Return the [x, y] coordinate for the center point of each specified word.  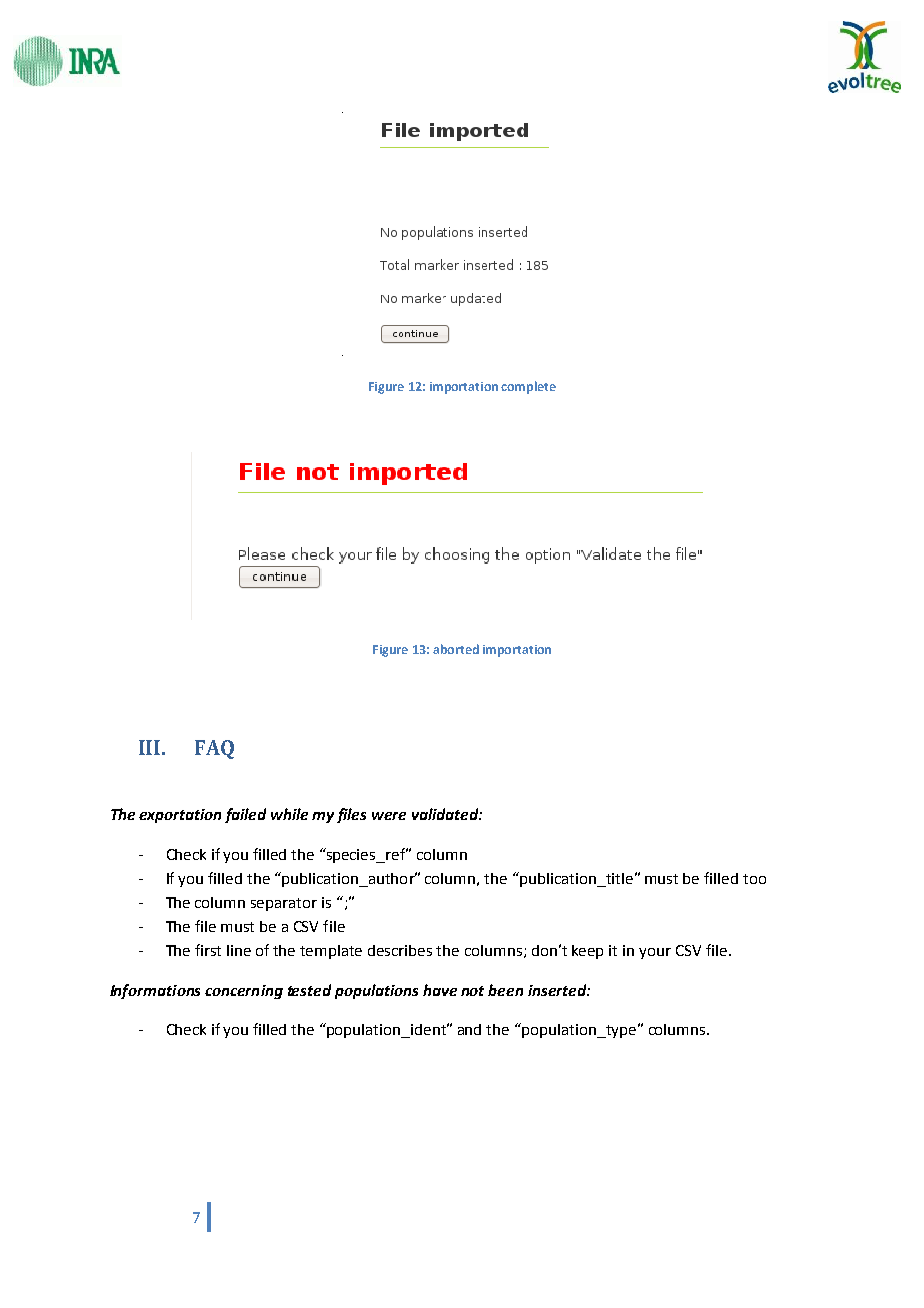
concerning [244, 992]
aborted [456, 649]
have [440, 990]
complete [528, 387]
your [655, 953]
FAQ [214, 749]
